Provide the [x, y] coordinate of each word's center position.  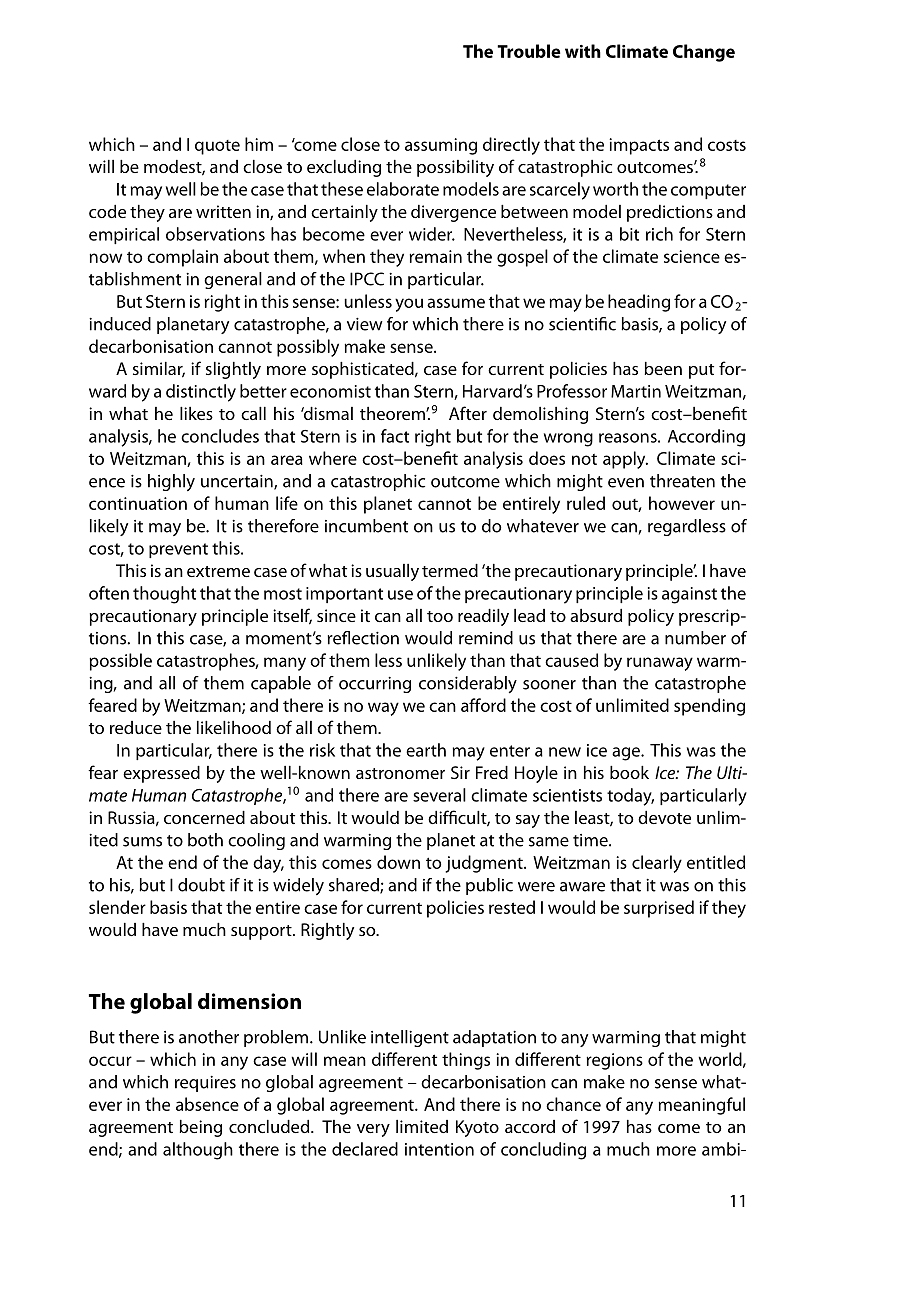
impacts [639, 146]
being [200, 1128]
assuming [441, 146]
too [440, 616]
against [689, 595]
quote [217, 147]
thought [164, 595]
